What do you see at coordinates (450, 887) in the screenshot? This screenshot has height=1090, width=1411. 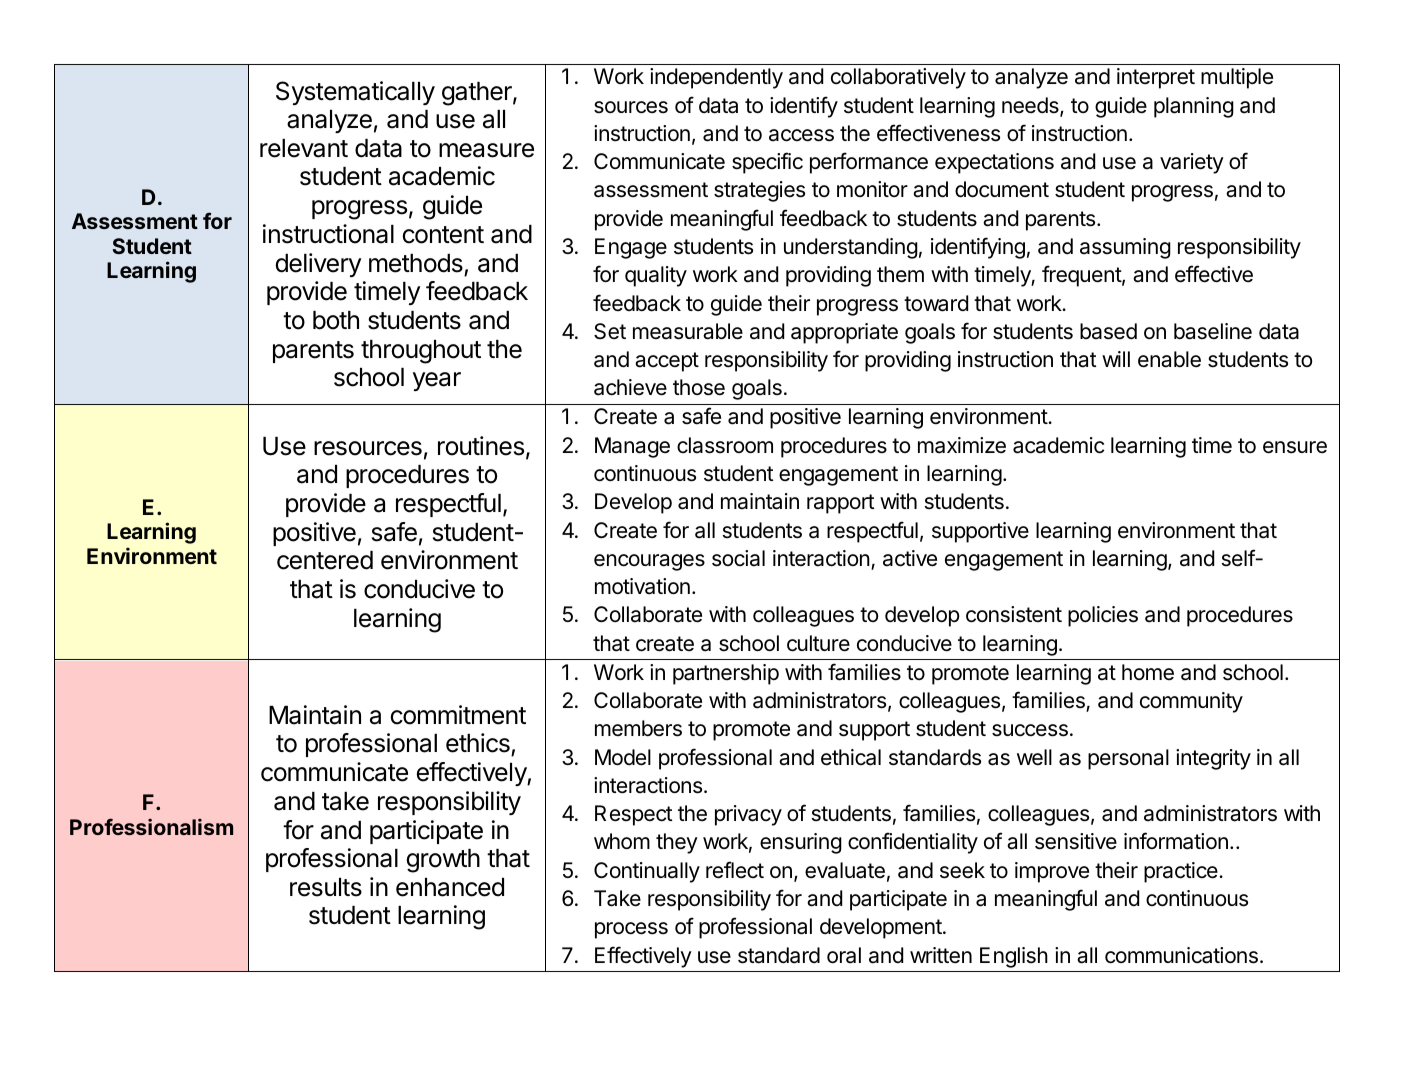 I see `enhanced` at bounding box center [450, 887].
